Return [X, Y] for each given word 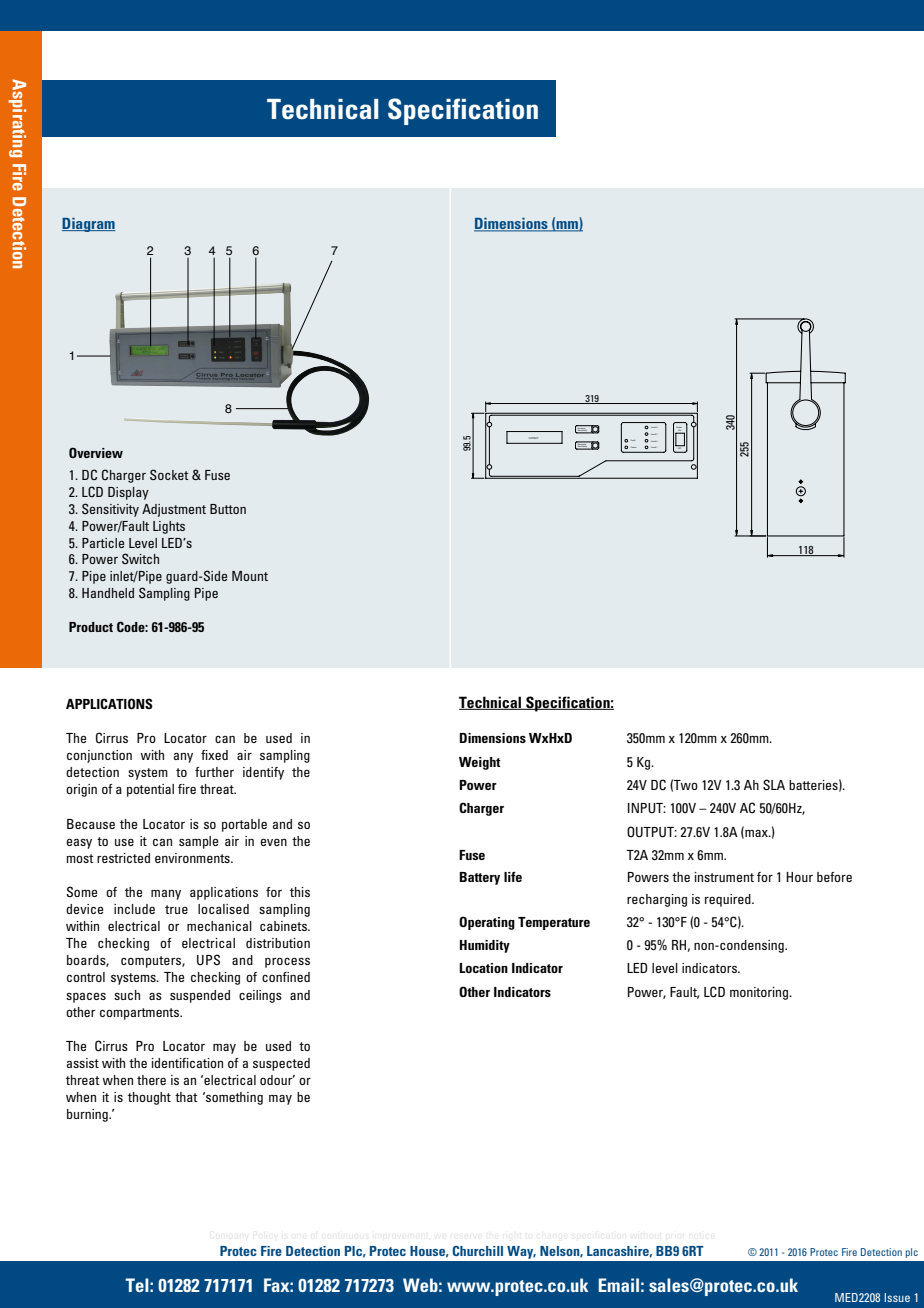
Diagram [88, 225]
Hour [799, 877]
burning [88, 1115]
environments [193, 858]
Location [483, 968]
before [834, 877]
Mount [250, 576]
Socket [169, 474]
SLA [774, 785]
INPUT [647, 808]
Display [128, 493]
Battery [479, 878]
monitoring [760, 993]
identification [187, 1063]
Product [91, 627]
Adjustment [174, 510]
